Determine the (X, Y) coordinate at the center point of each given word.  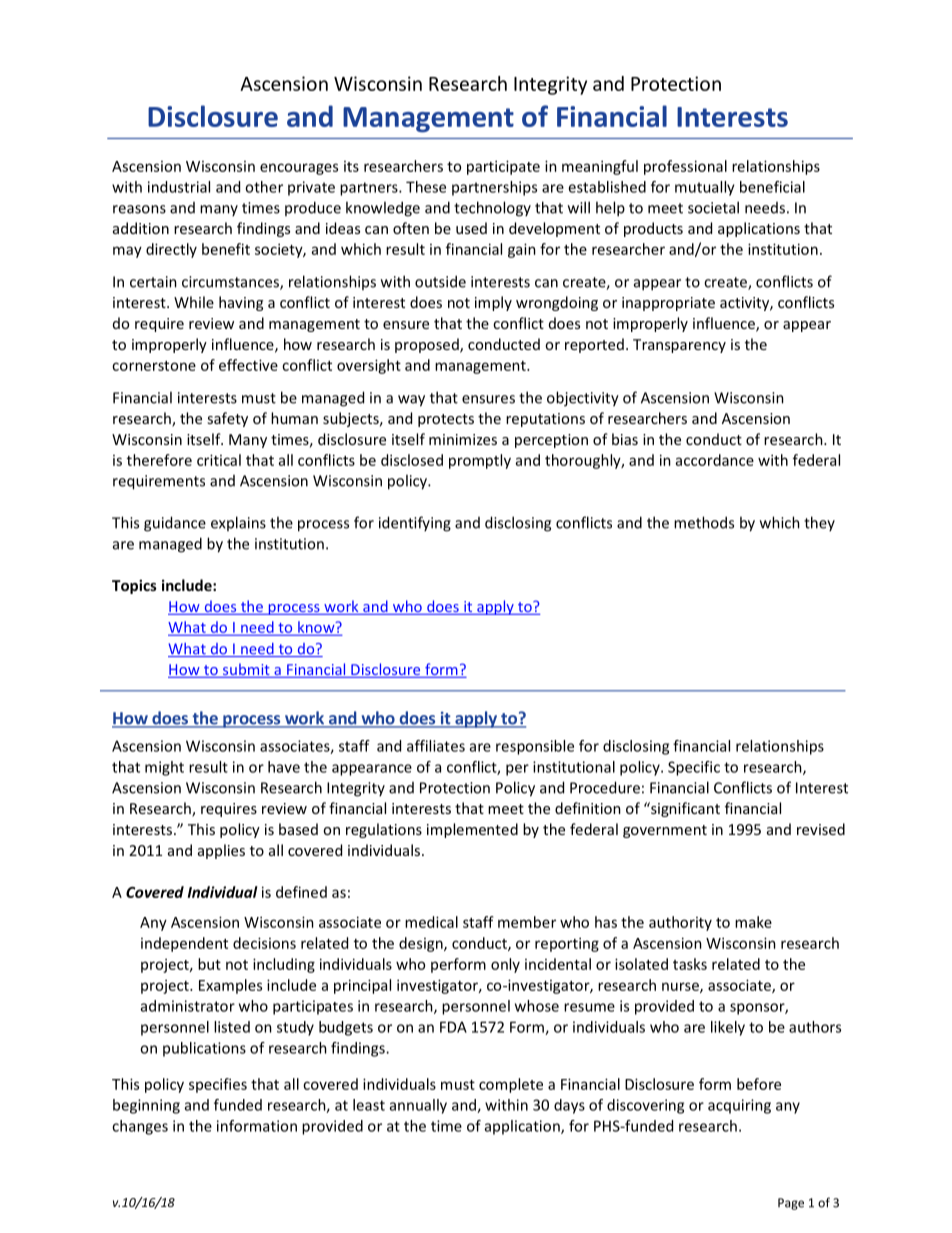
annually (418, 1106)
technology (492, 209)
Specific (694, 768)
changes (140, 1127)
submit (246, 670)
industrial (179, 187)
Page (791, 1204)
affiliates (436, 746)
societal (713, 207)
